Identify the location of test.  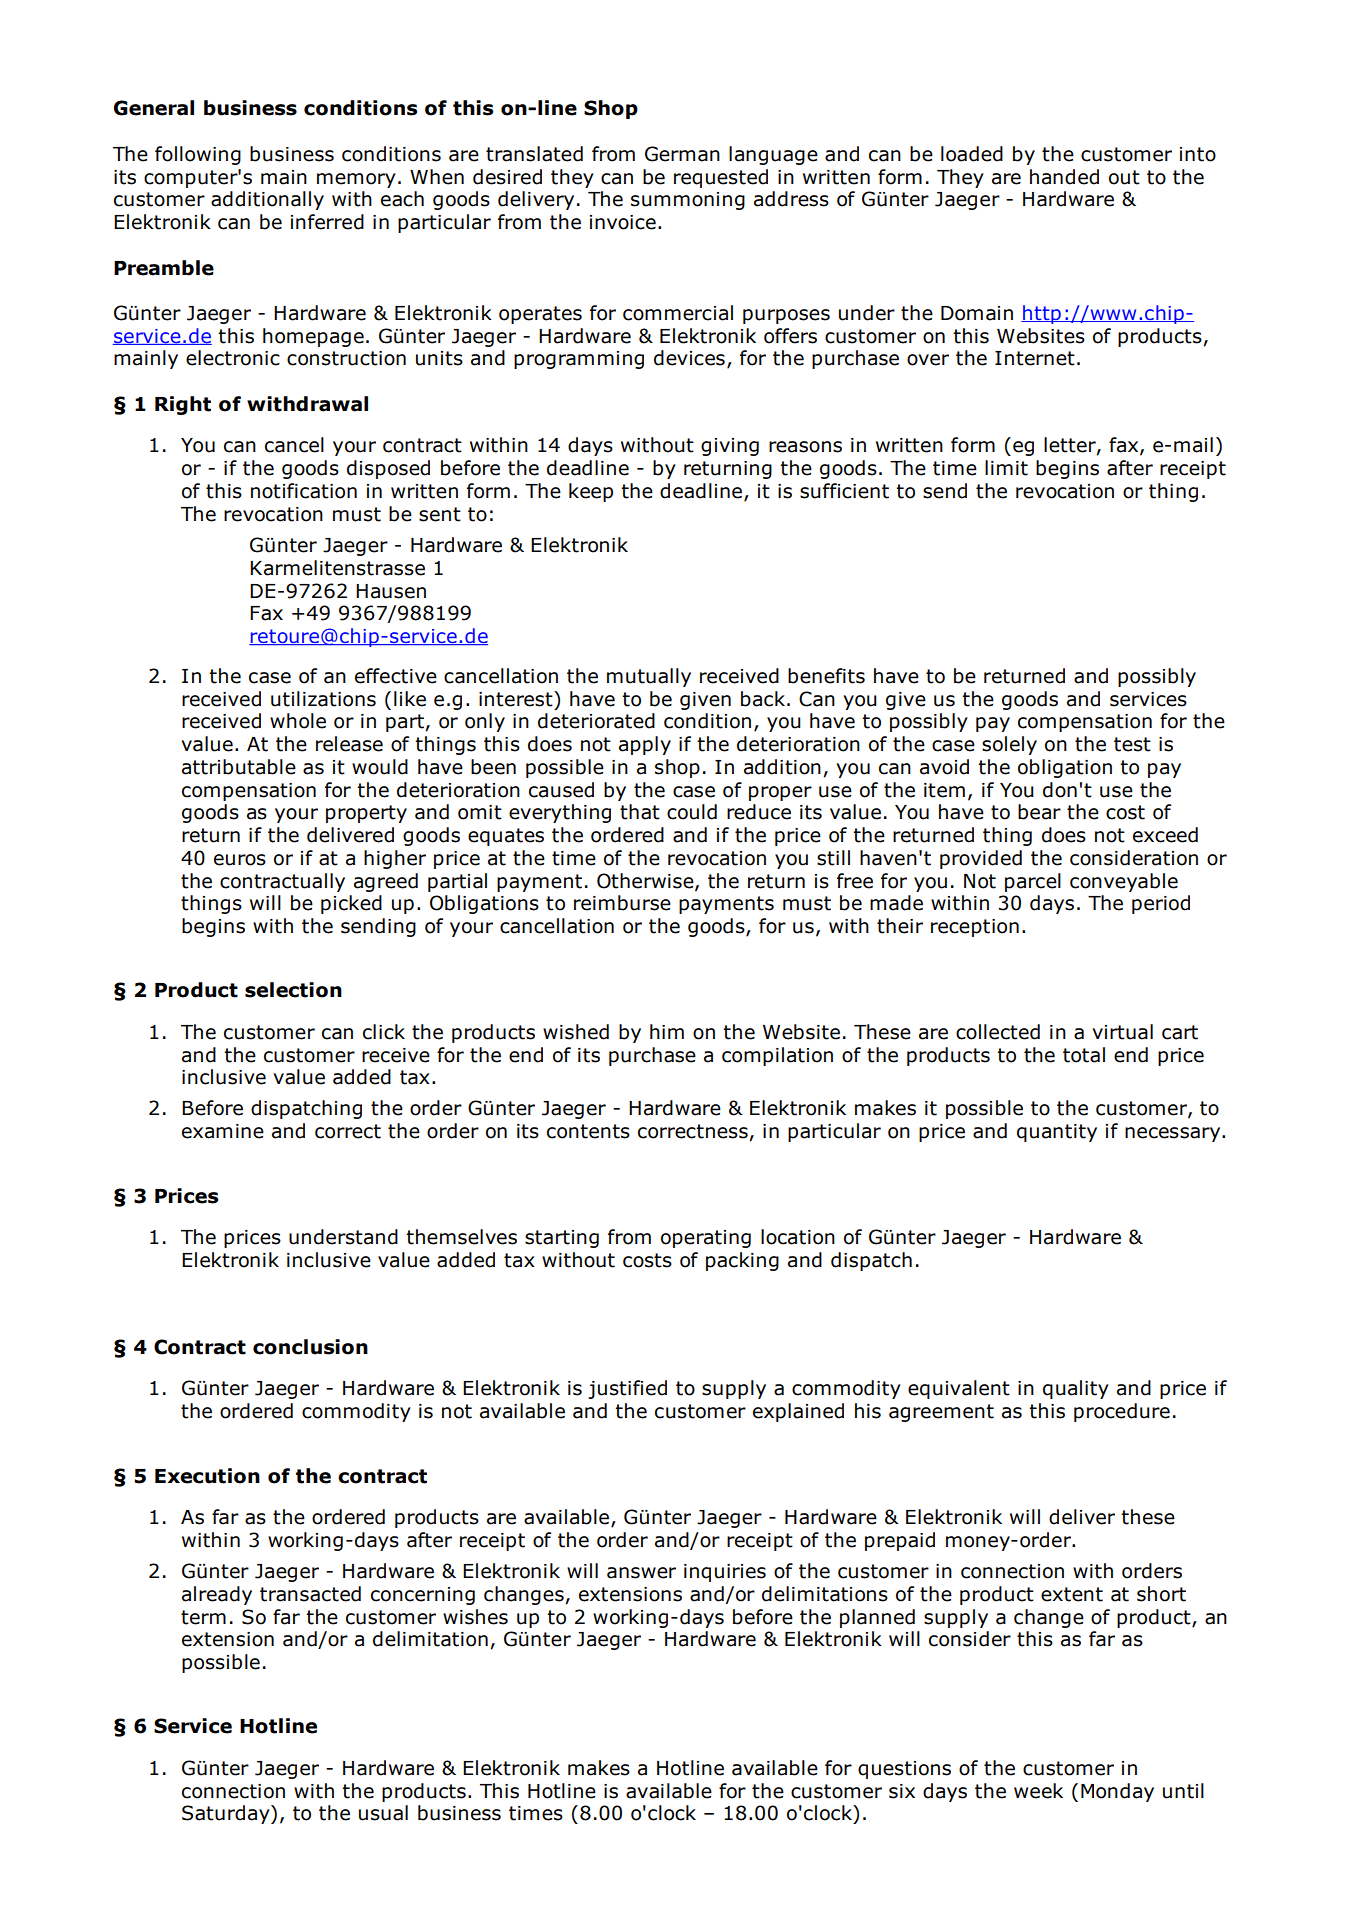
(1132, 744).
